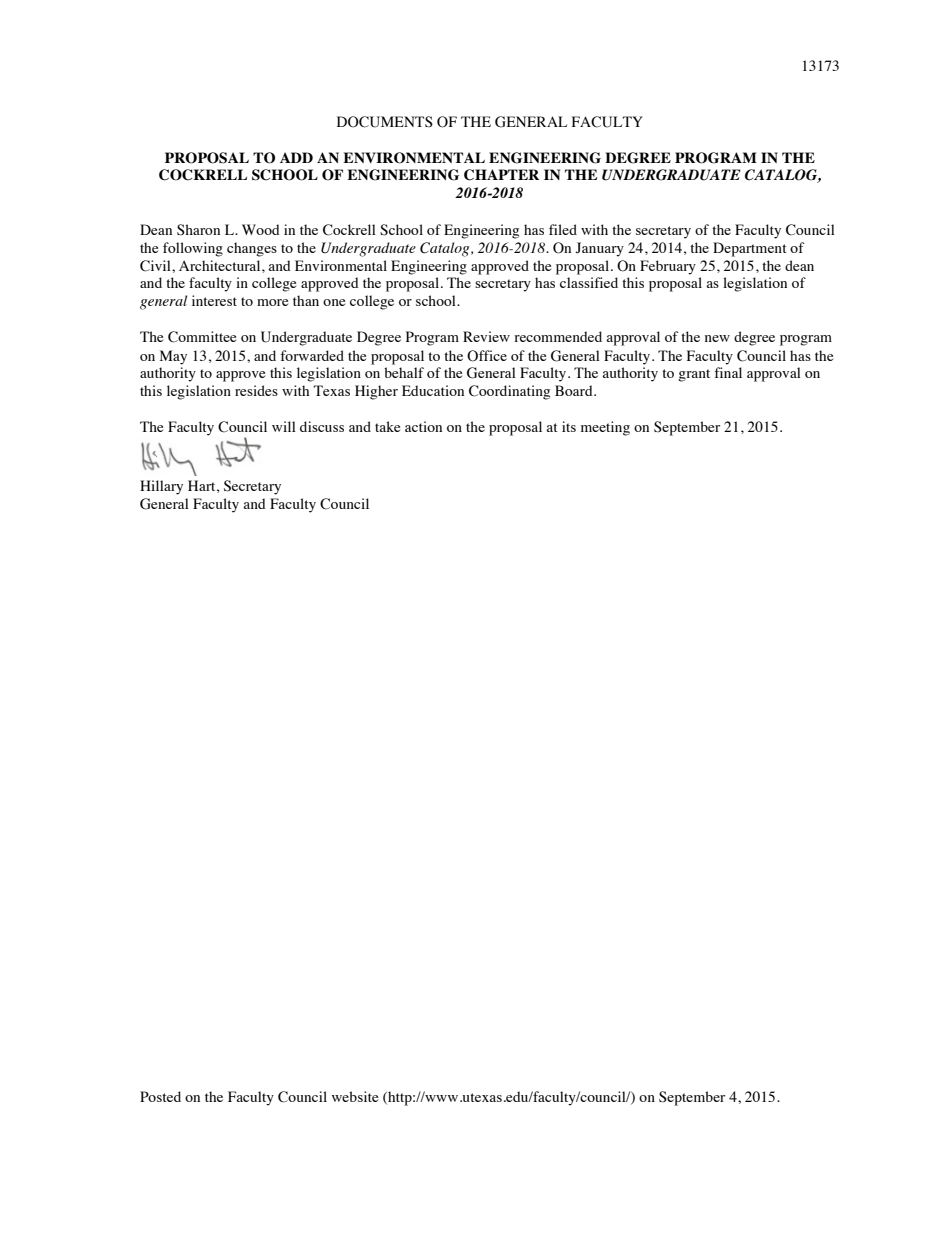 The image size is (952, 1233). I want to click on website, so click(355, 1096).
